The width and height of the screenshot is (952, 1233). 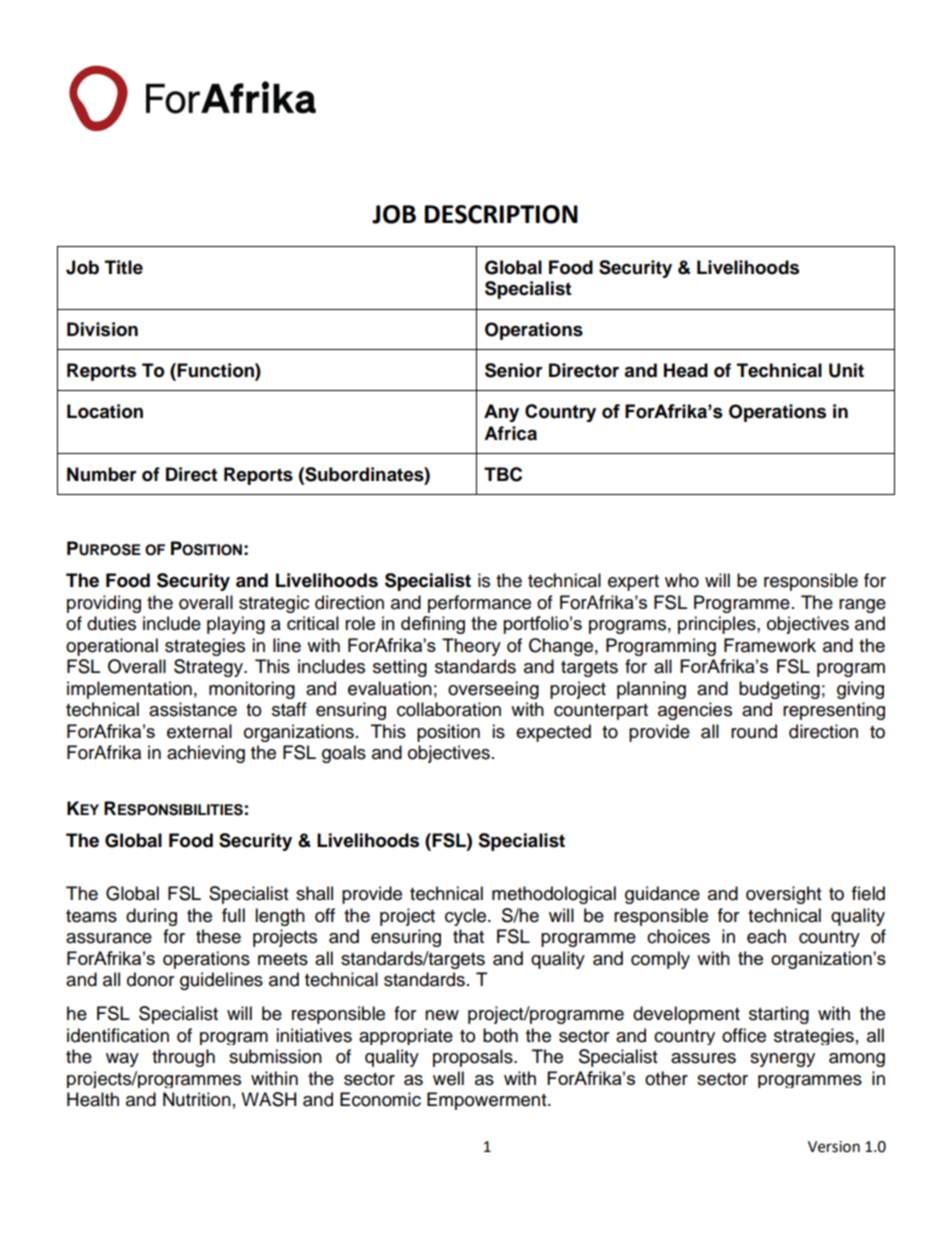 I want to click on DESCRIPTION, so click(x=501, y=214).
